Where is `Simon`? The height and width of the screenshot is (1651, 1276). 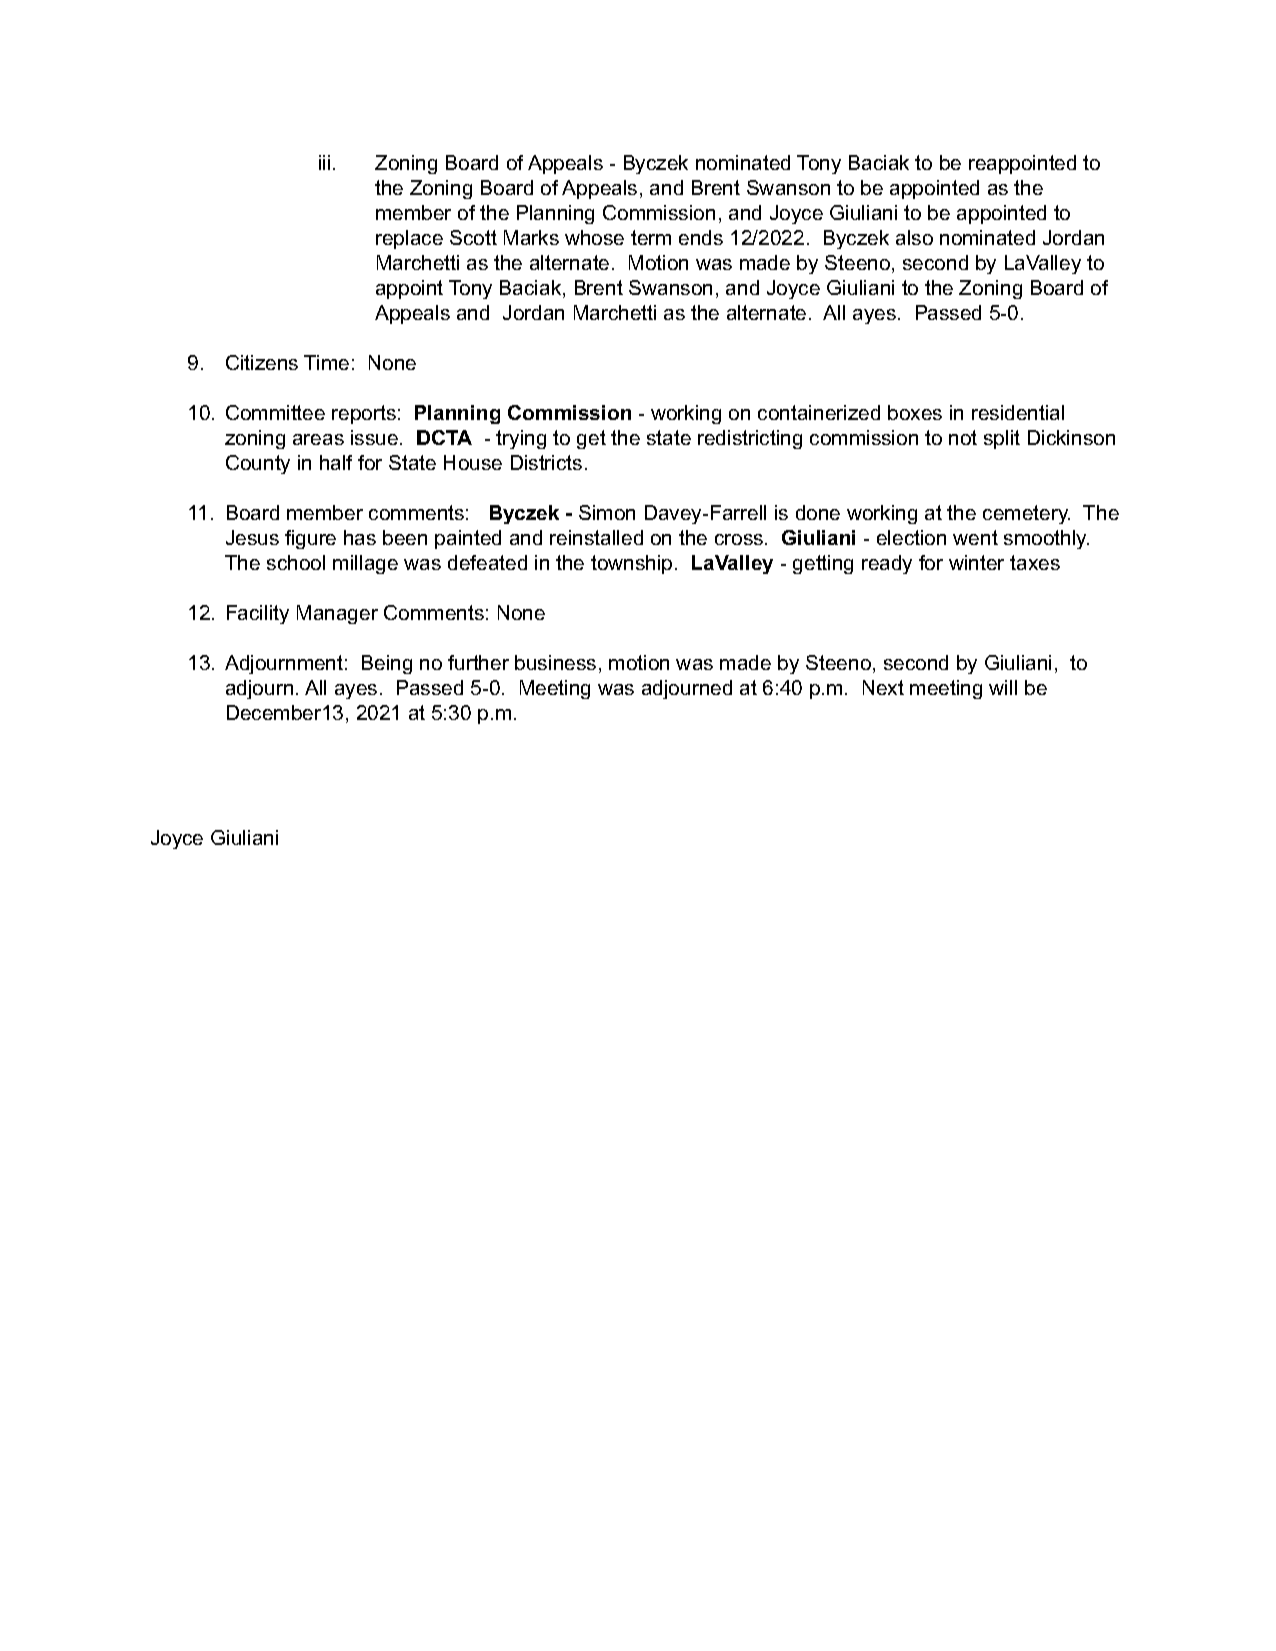 Simon is located at coordinates (607, 512).
